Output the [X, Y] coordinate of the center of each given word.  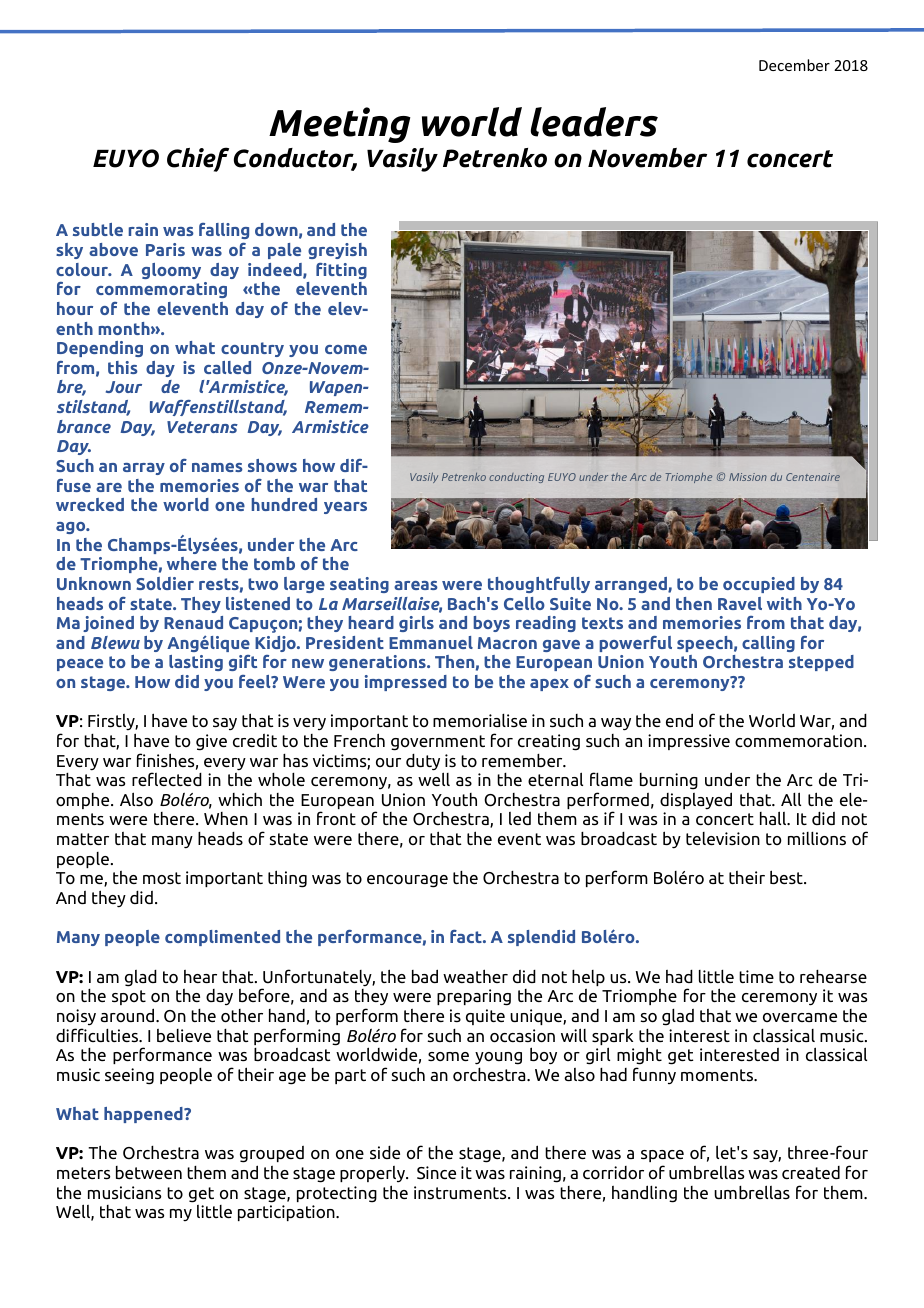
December [794, 65]
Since [436, 1173]
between [149, 1172]
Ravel [740, 603]
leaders [594, 122]
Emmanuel [431, 642]
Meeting [340, 125]
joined [108, 624]
